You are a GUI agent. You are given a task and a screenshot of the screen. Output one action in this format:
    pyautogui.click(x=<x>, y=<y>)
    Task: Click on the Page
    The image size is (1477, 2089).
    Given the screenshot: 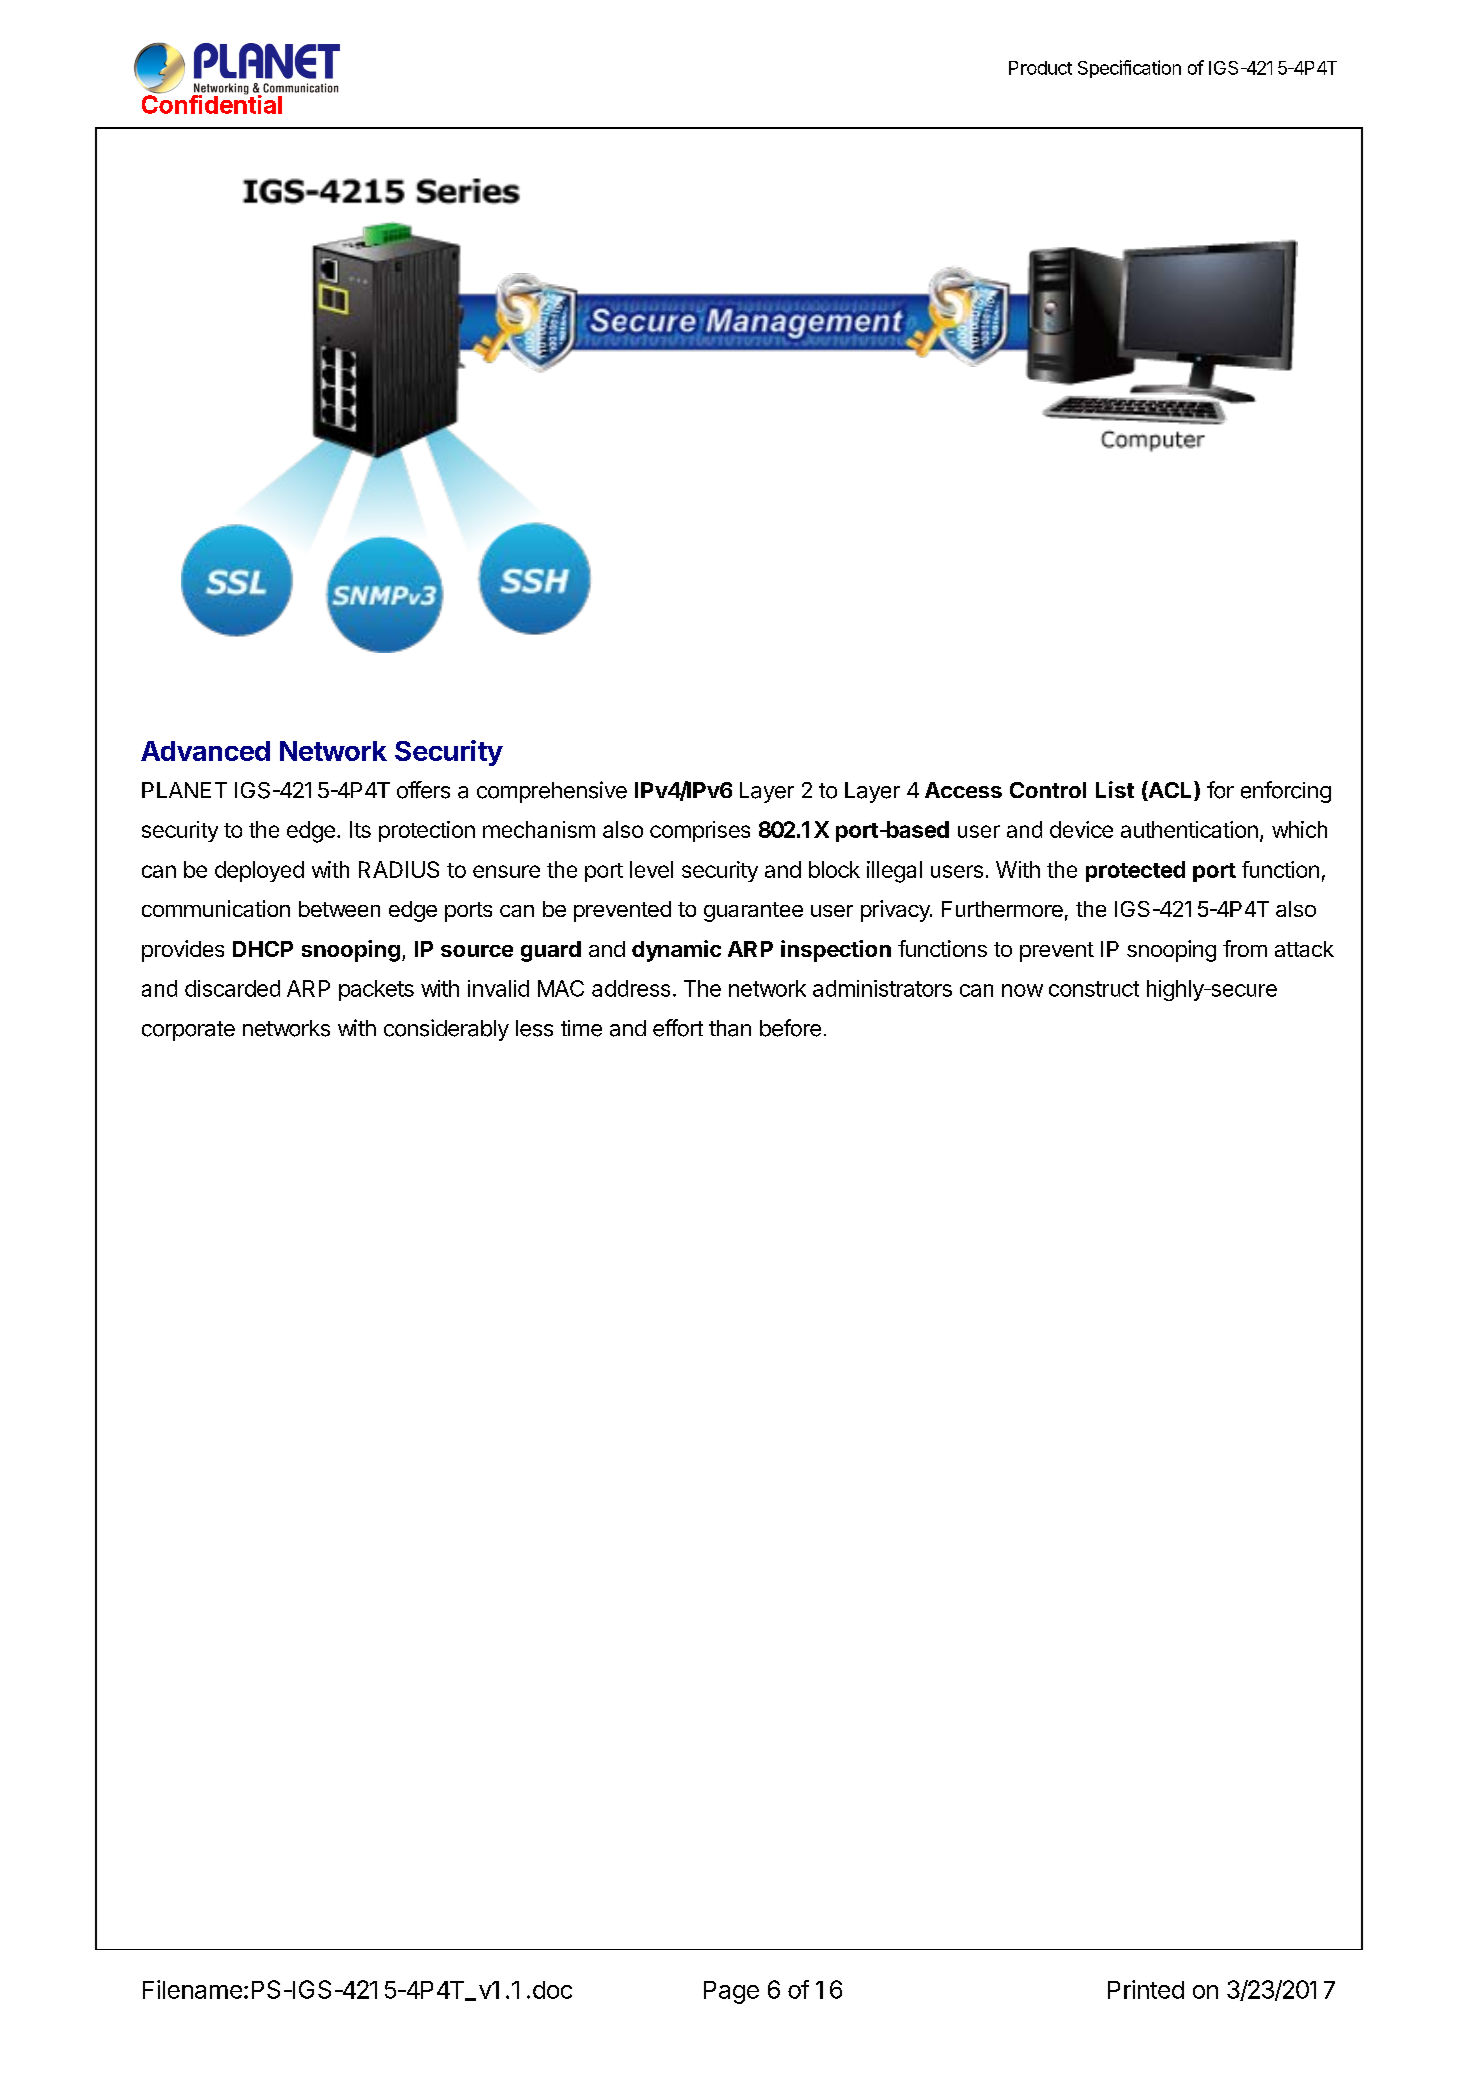 What is the action you would take?
    pyautogui.click(x=731, y=1992)
